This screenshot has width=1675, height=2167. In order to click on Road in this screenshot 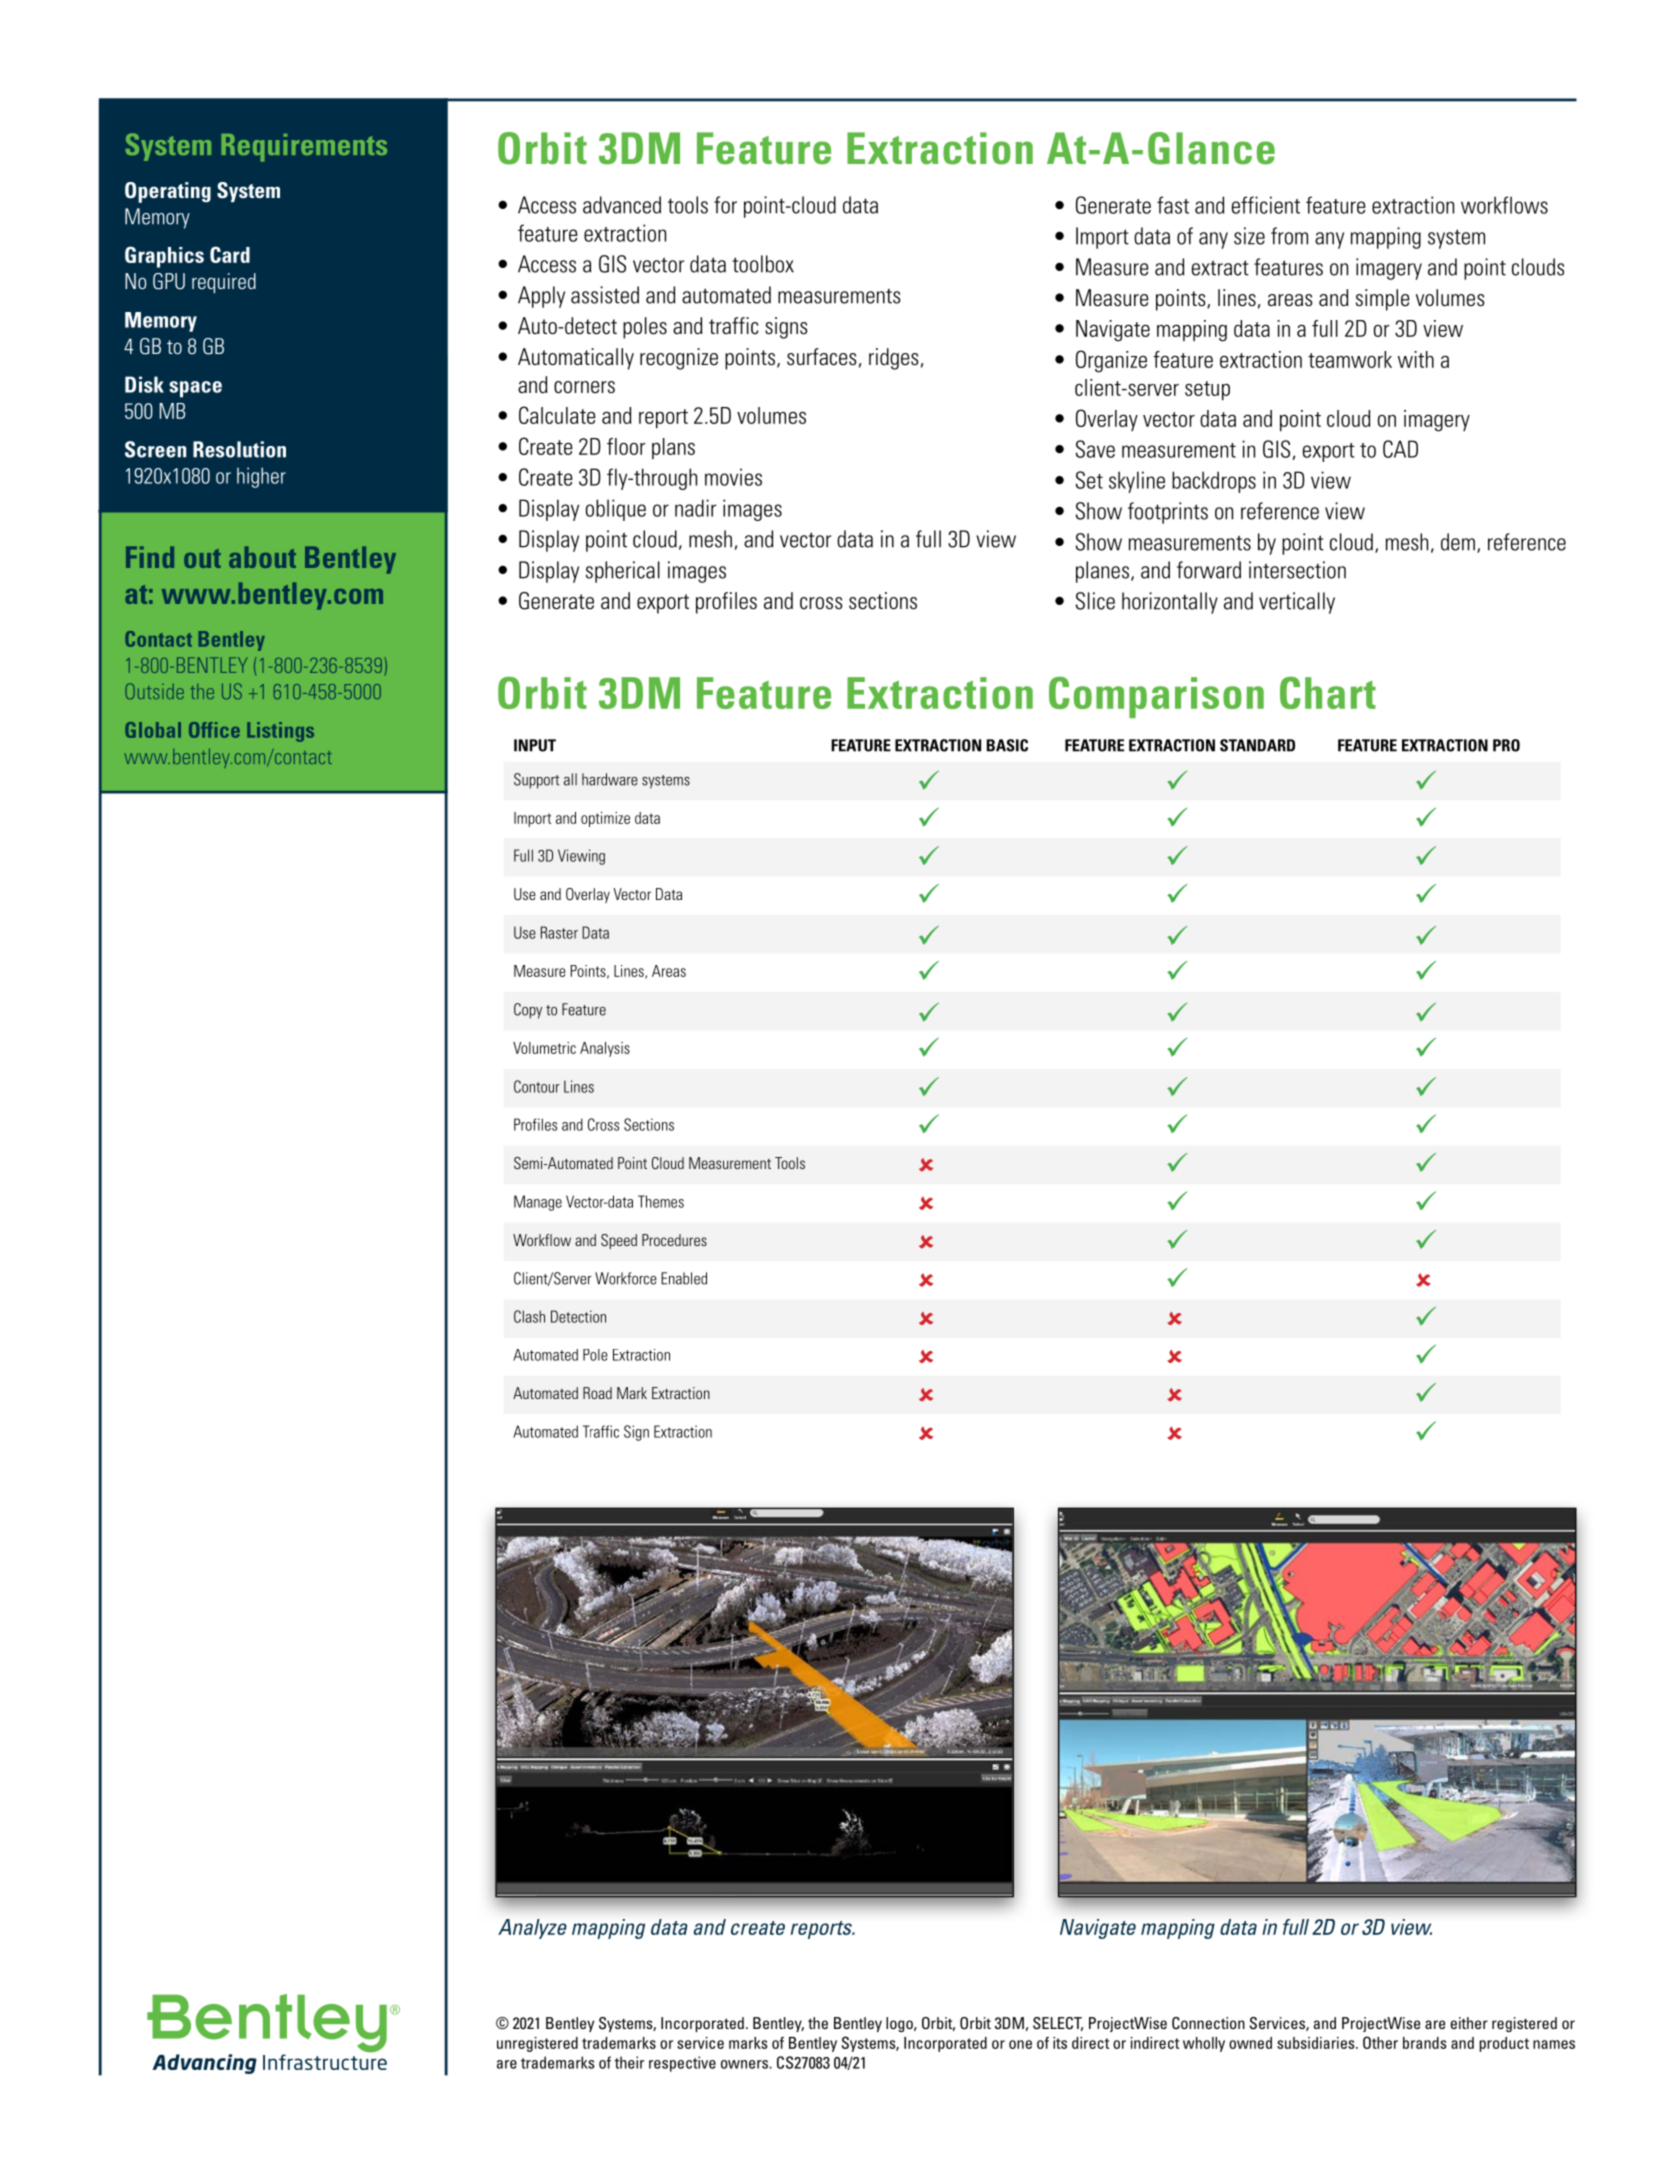, I will do `click(597, 1393)`.
